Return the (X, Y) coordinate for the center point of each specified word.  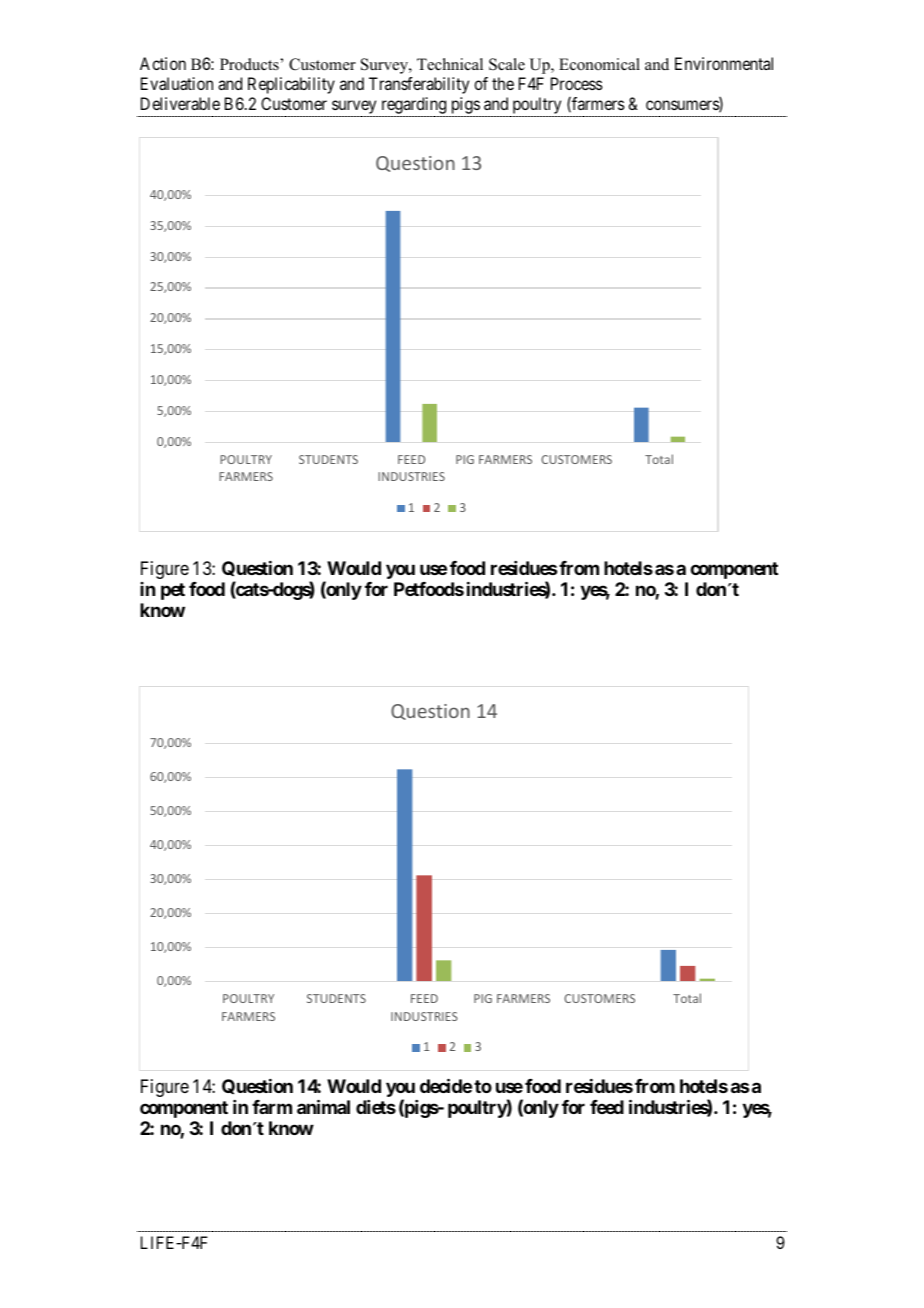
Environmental (724, 63)
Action (163, 63)
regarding (413, 107)
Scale (507, 64)
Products (250, 64)
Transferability (419, 85)
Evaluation (177, 83)
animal (323, 1106)
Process (577, 83)
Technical (450, 64)
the (503, 83)
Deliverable (180, 103)
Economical (599, 64)
